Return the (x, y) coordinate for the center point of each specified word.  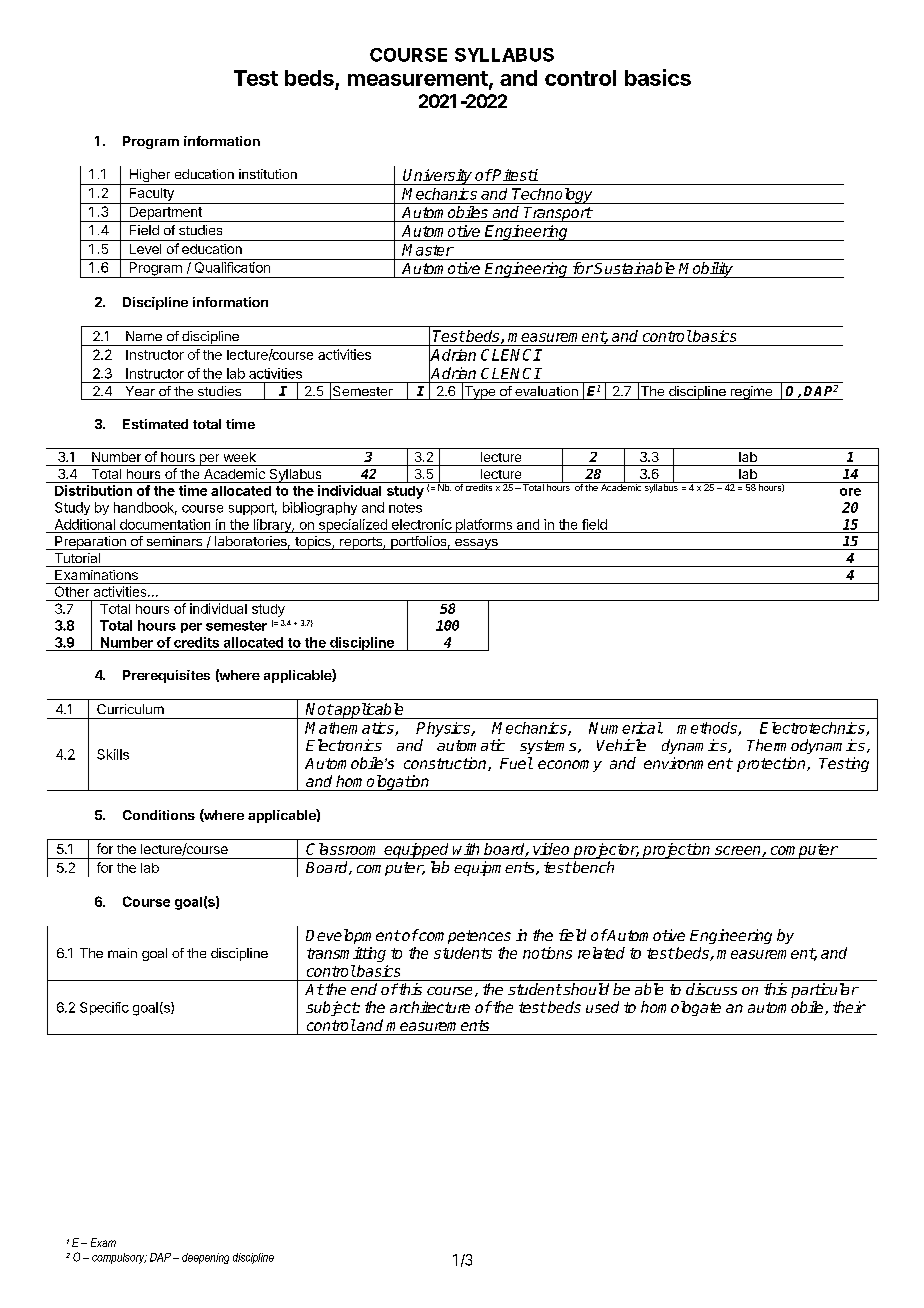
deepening (205, 1258)
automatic (471, 745)
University (438, 177)
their (849, 1007)
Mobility (707, 270)
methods (708, 729)
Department (165, 214)
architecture (430, 1007)
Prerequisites (166, 676)
